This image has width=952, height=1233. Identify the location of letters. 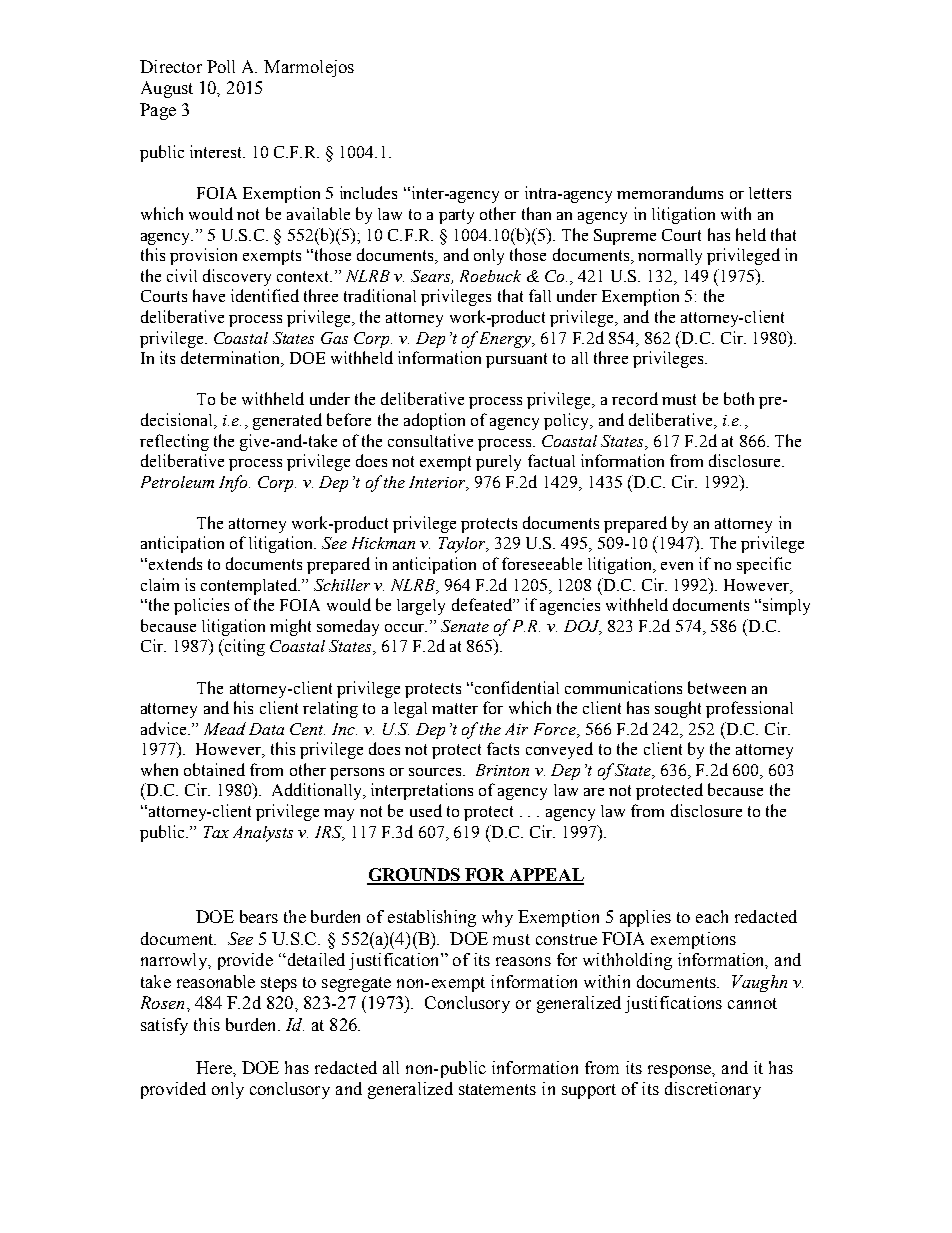
(770, 193).
